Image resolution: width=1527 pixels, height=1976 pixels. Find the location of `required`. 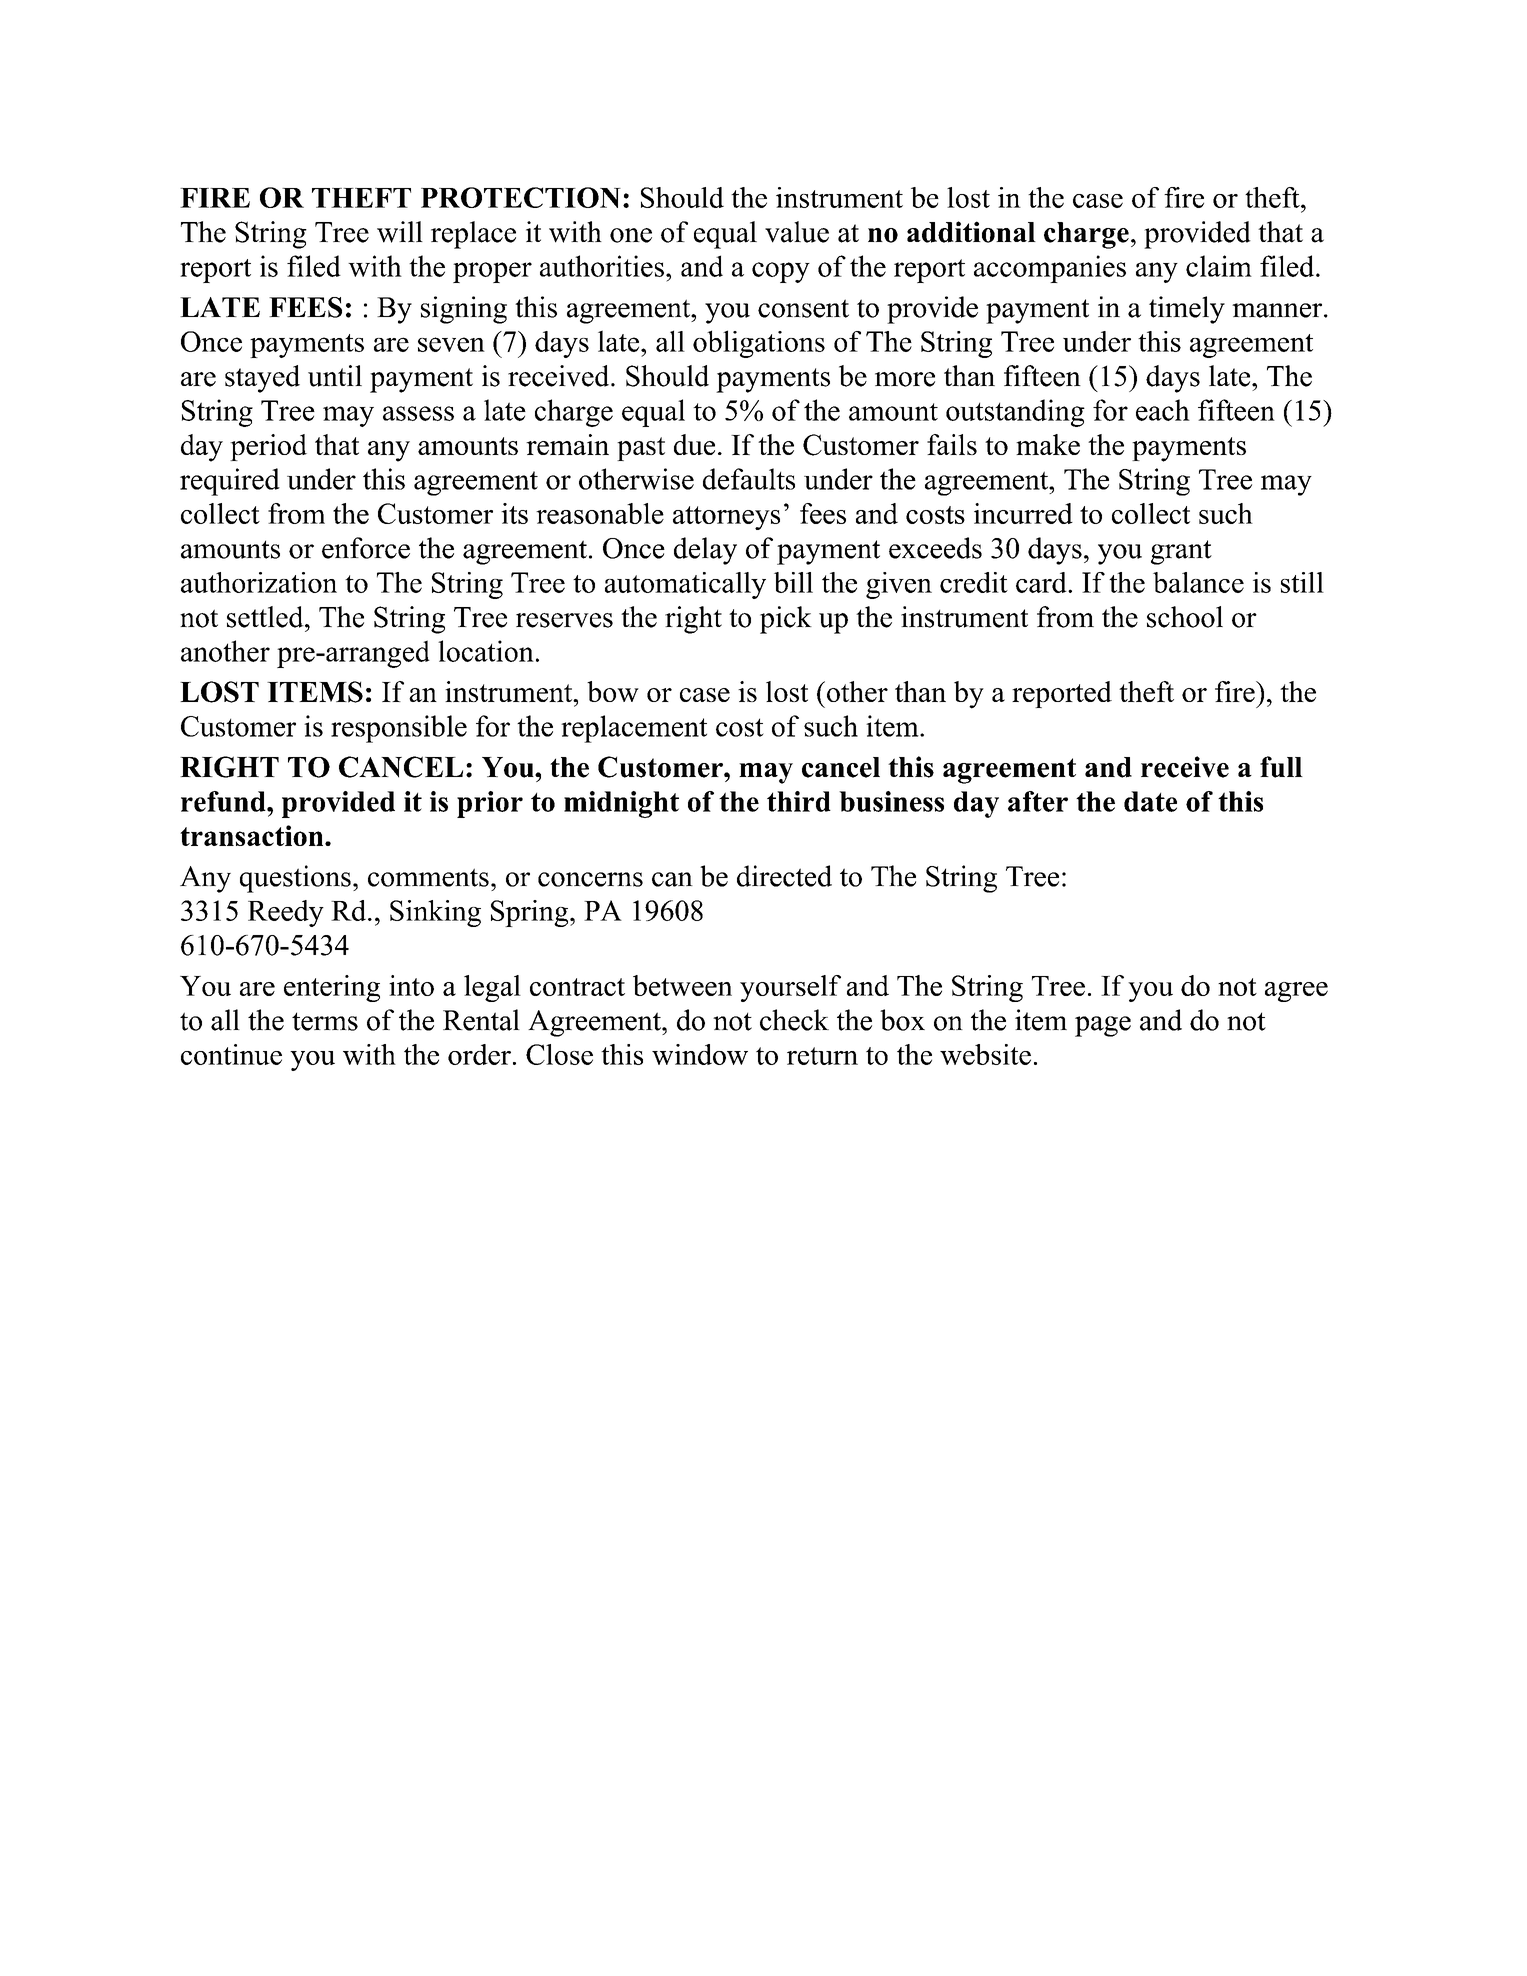

required is located at coordinates (230, 482).
